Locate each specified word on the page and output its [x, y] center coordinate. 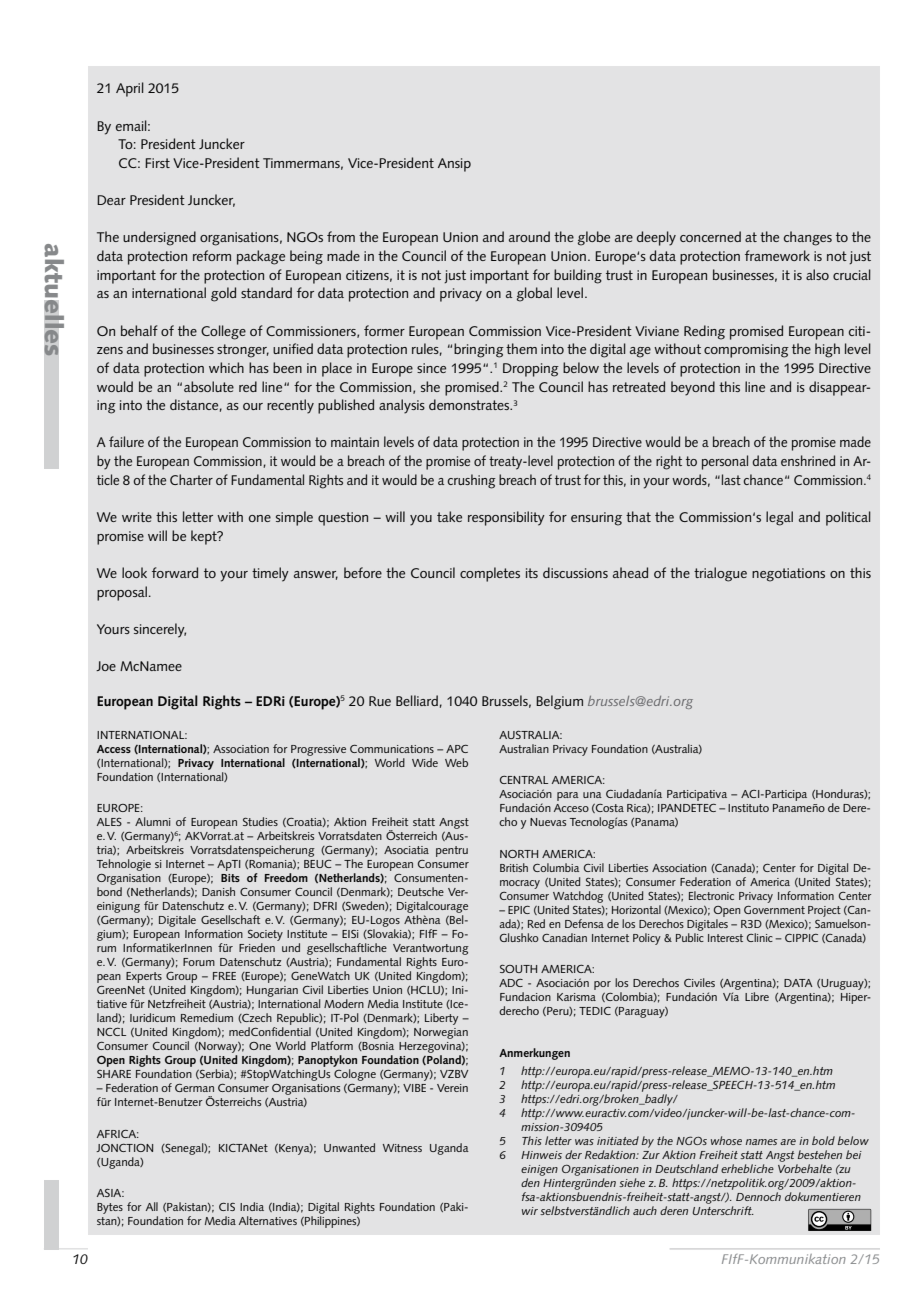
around [529, 236]
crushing [471, 481]
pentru [452, 851]
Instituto [748, 808]
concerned [710, 236]
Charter [191, 479]
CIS [227, 1207]
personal [725, 462]
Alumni [153, 821]
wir [530, 1211]
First [157, 163]
